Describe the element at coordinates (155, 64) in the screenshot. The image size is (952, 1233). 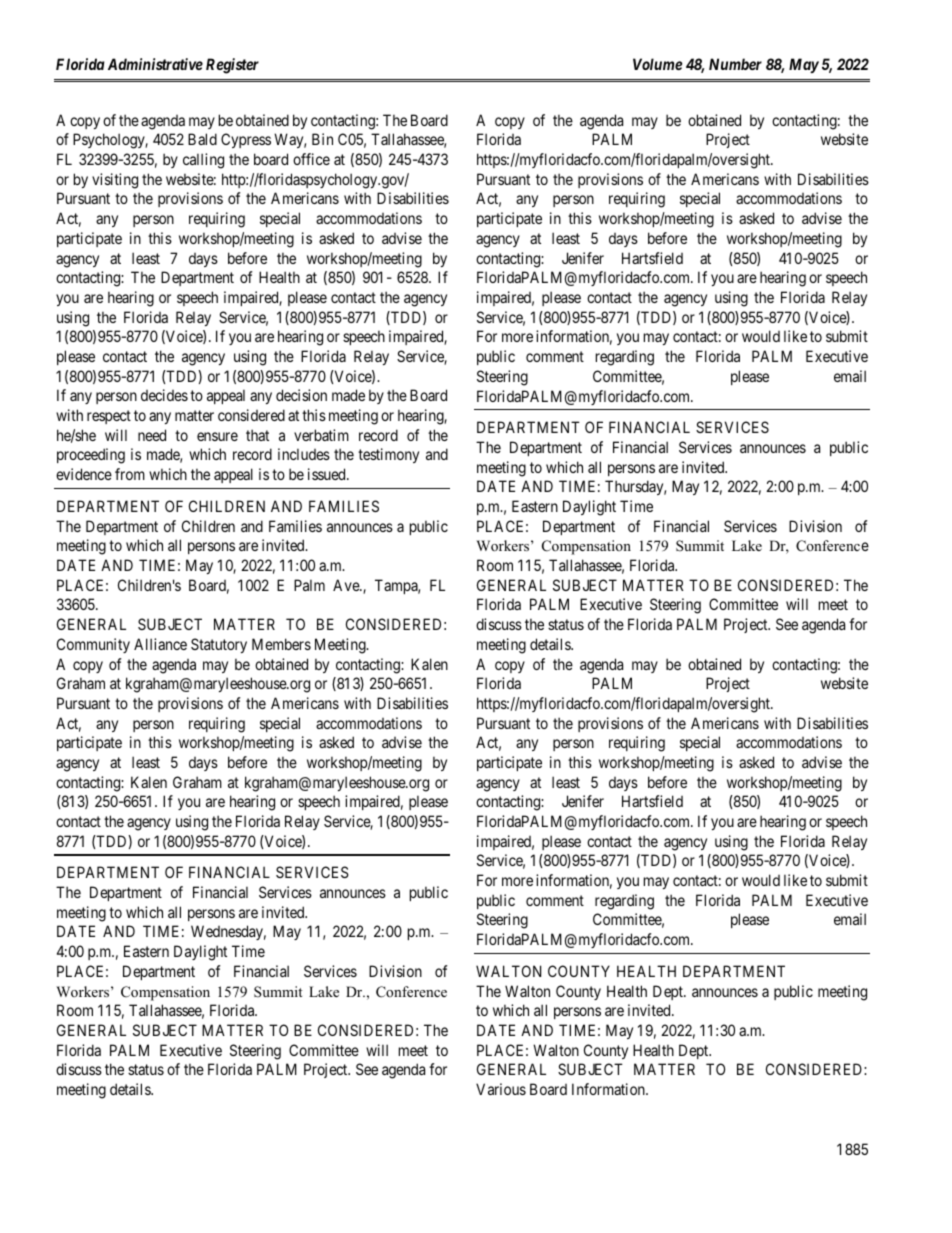
I see `Administrative` at that location.
